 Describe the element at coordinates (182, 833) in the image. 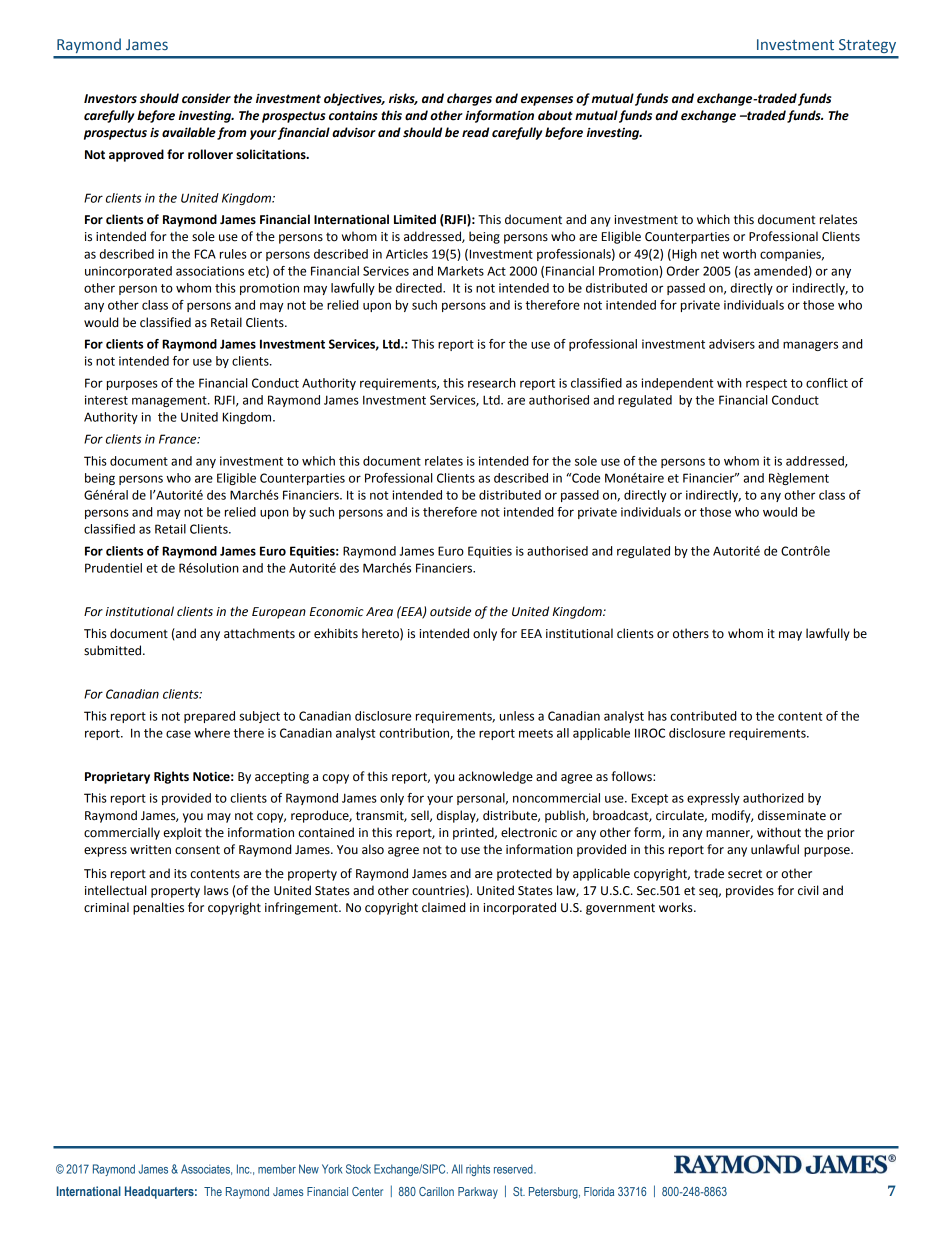

I see `exploit` at that location.
